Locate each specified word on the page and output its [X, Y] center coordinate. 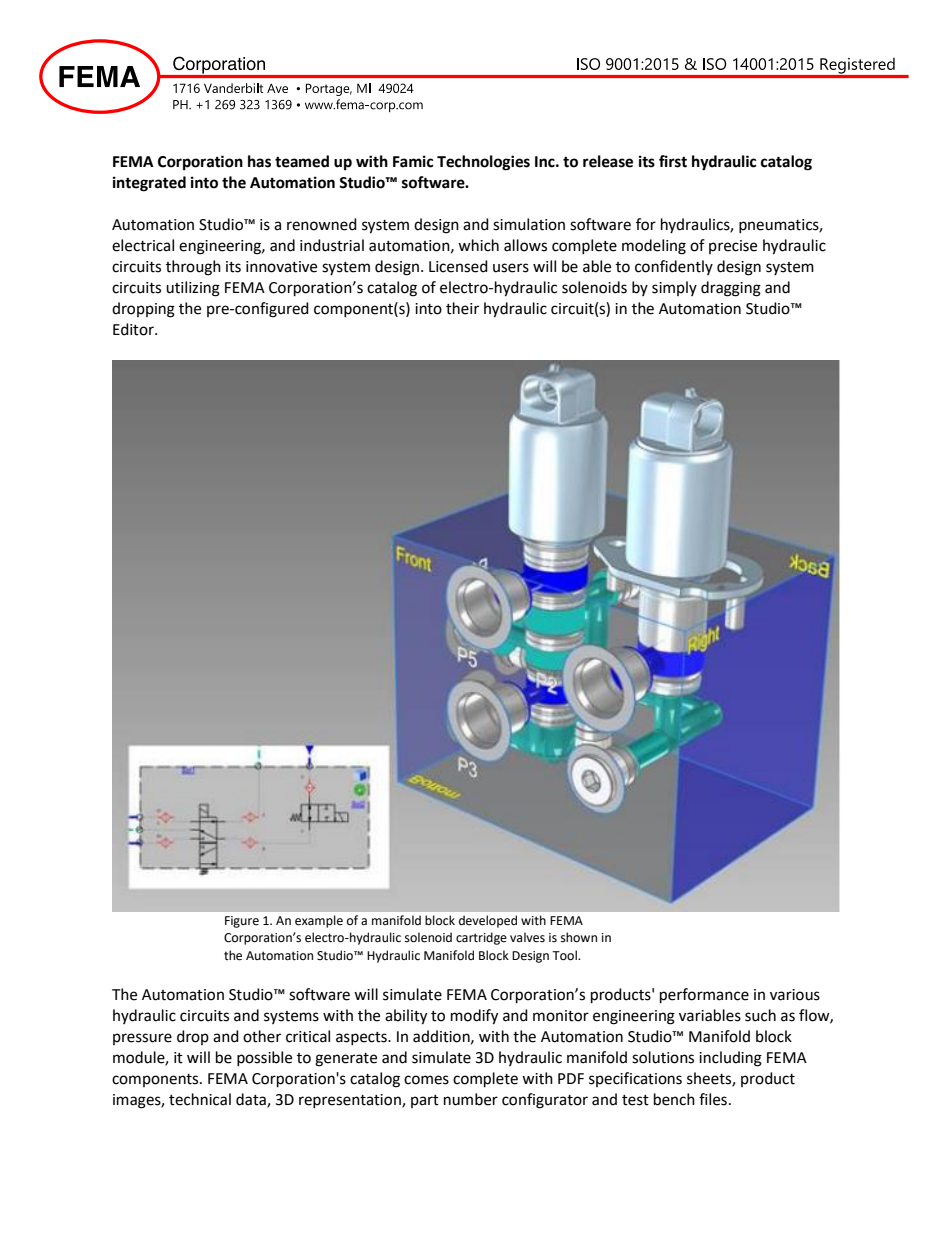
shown [579, 937]
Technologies [483, 163]
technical [200, 1099]
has [259, 161]
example [319, 921]
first [673, 161]
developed [488, 921]
